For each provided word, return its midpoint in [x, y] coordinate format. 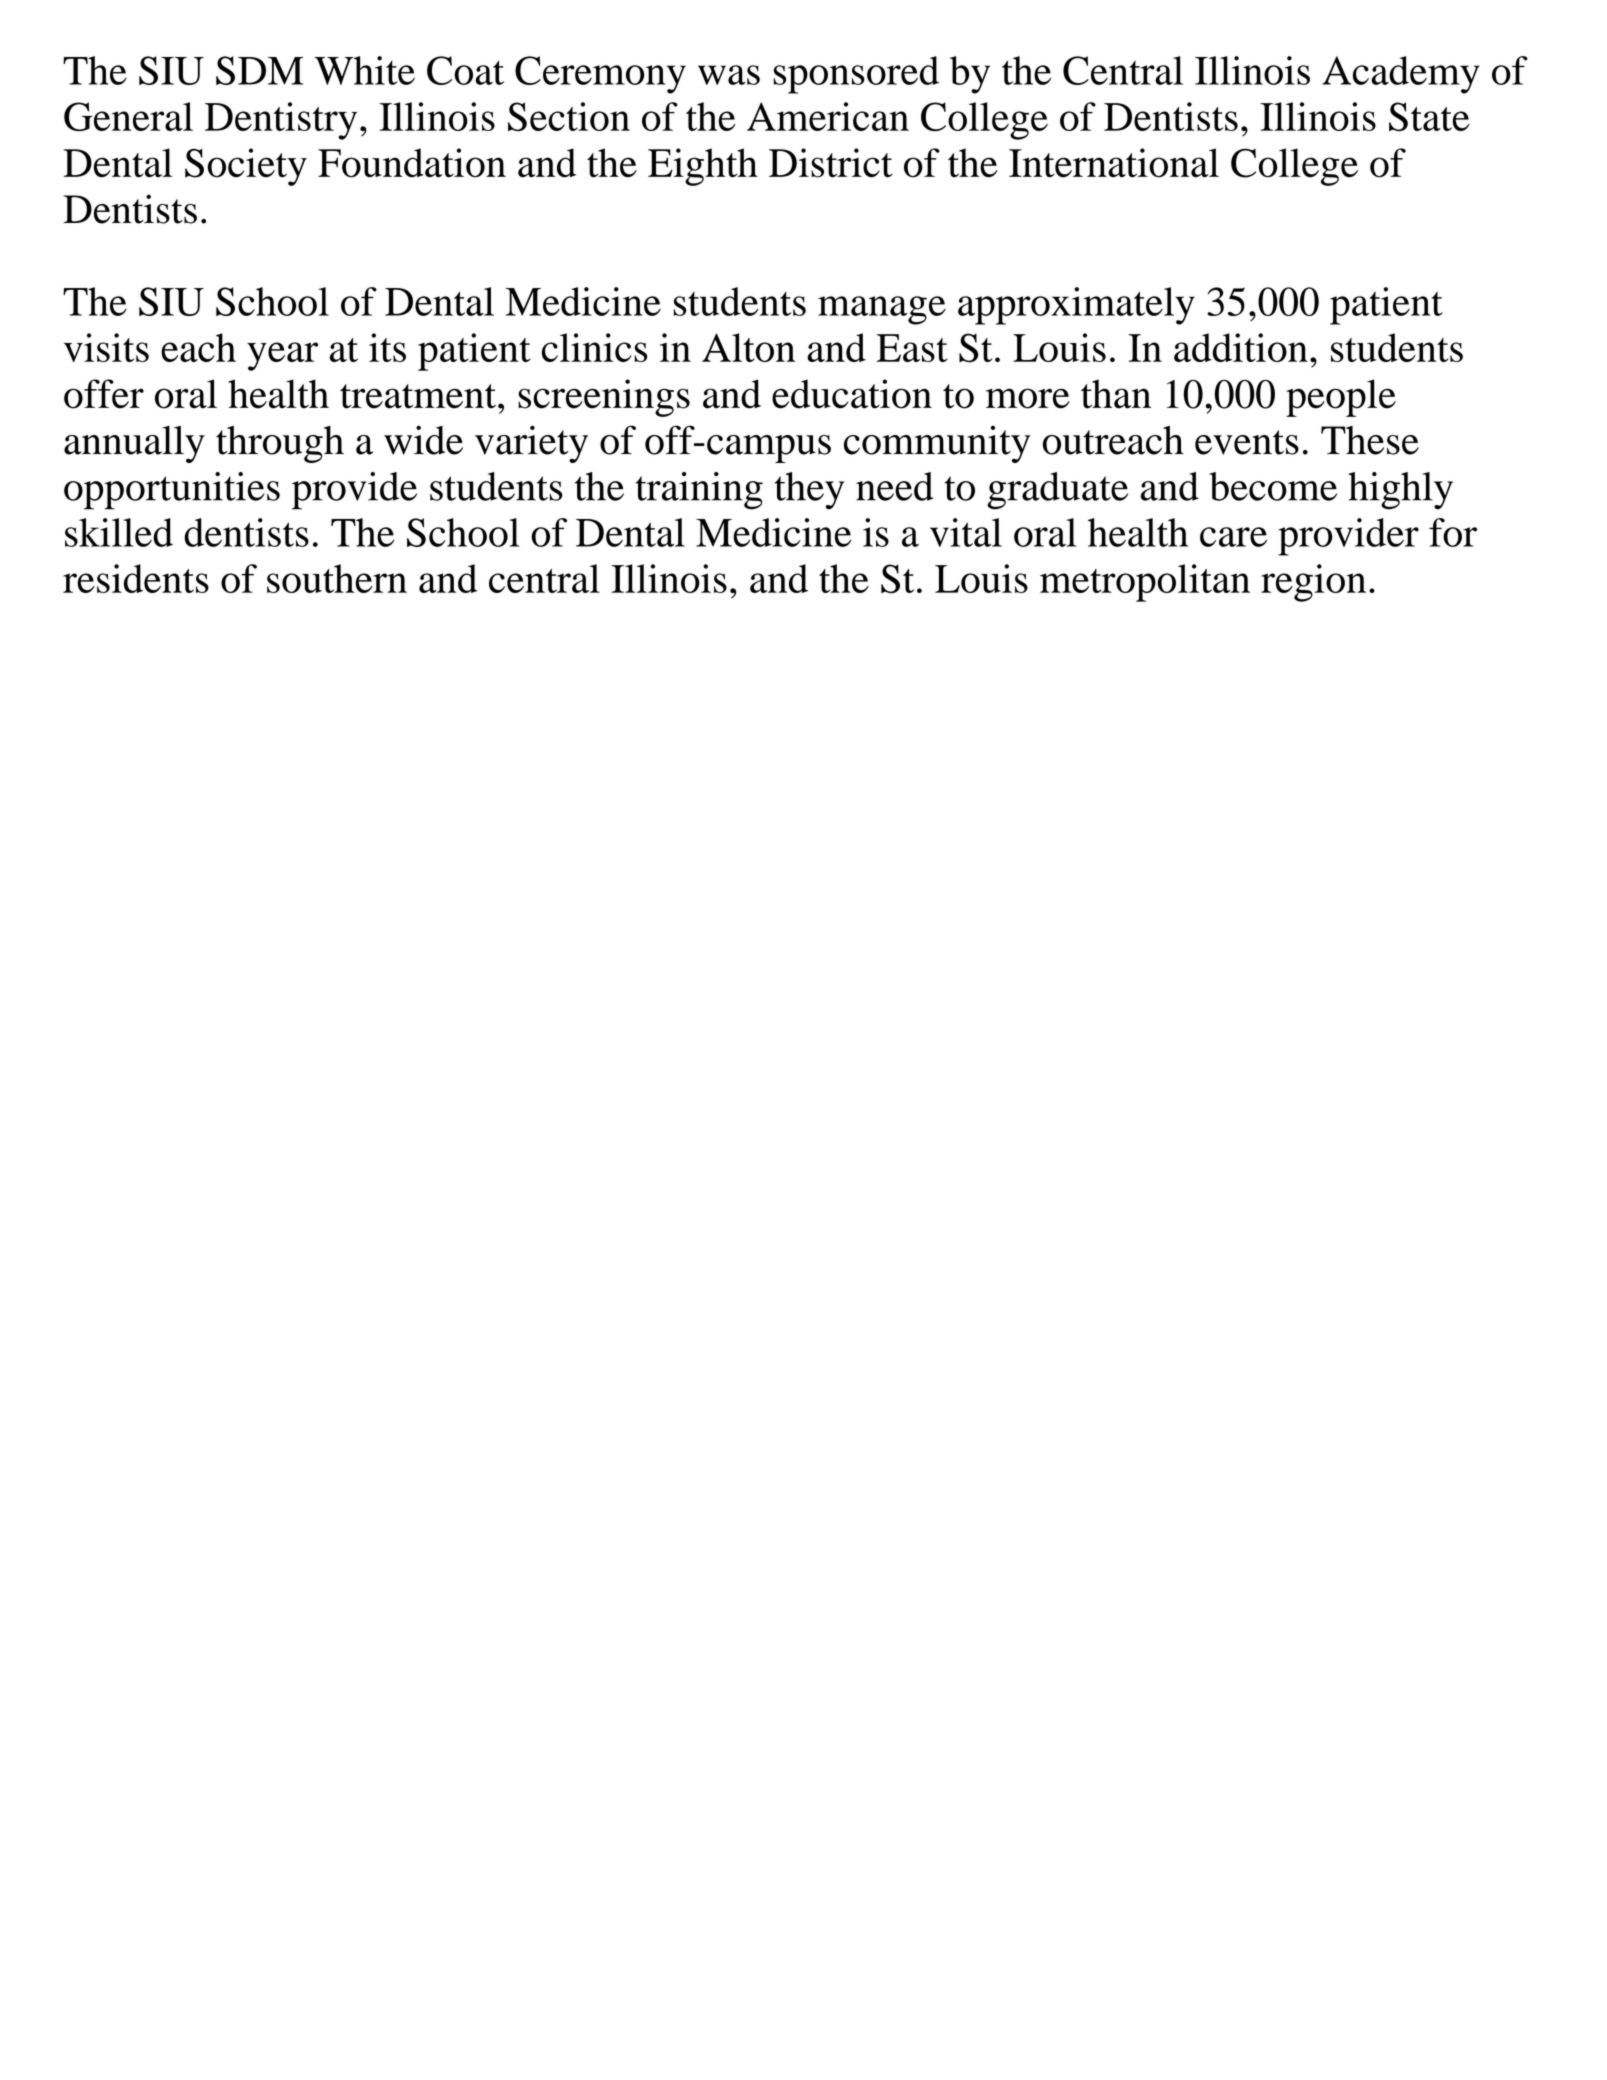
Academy [1401, 75]
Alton [748, 347]
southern [337, 578]
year [282, 356]
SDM [259, 70]
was [729, 75]
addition [1241, 347]
